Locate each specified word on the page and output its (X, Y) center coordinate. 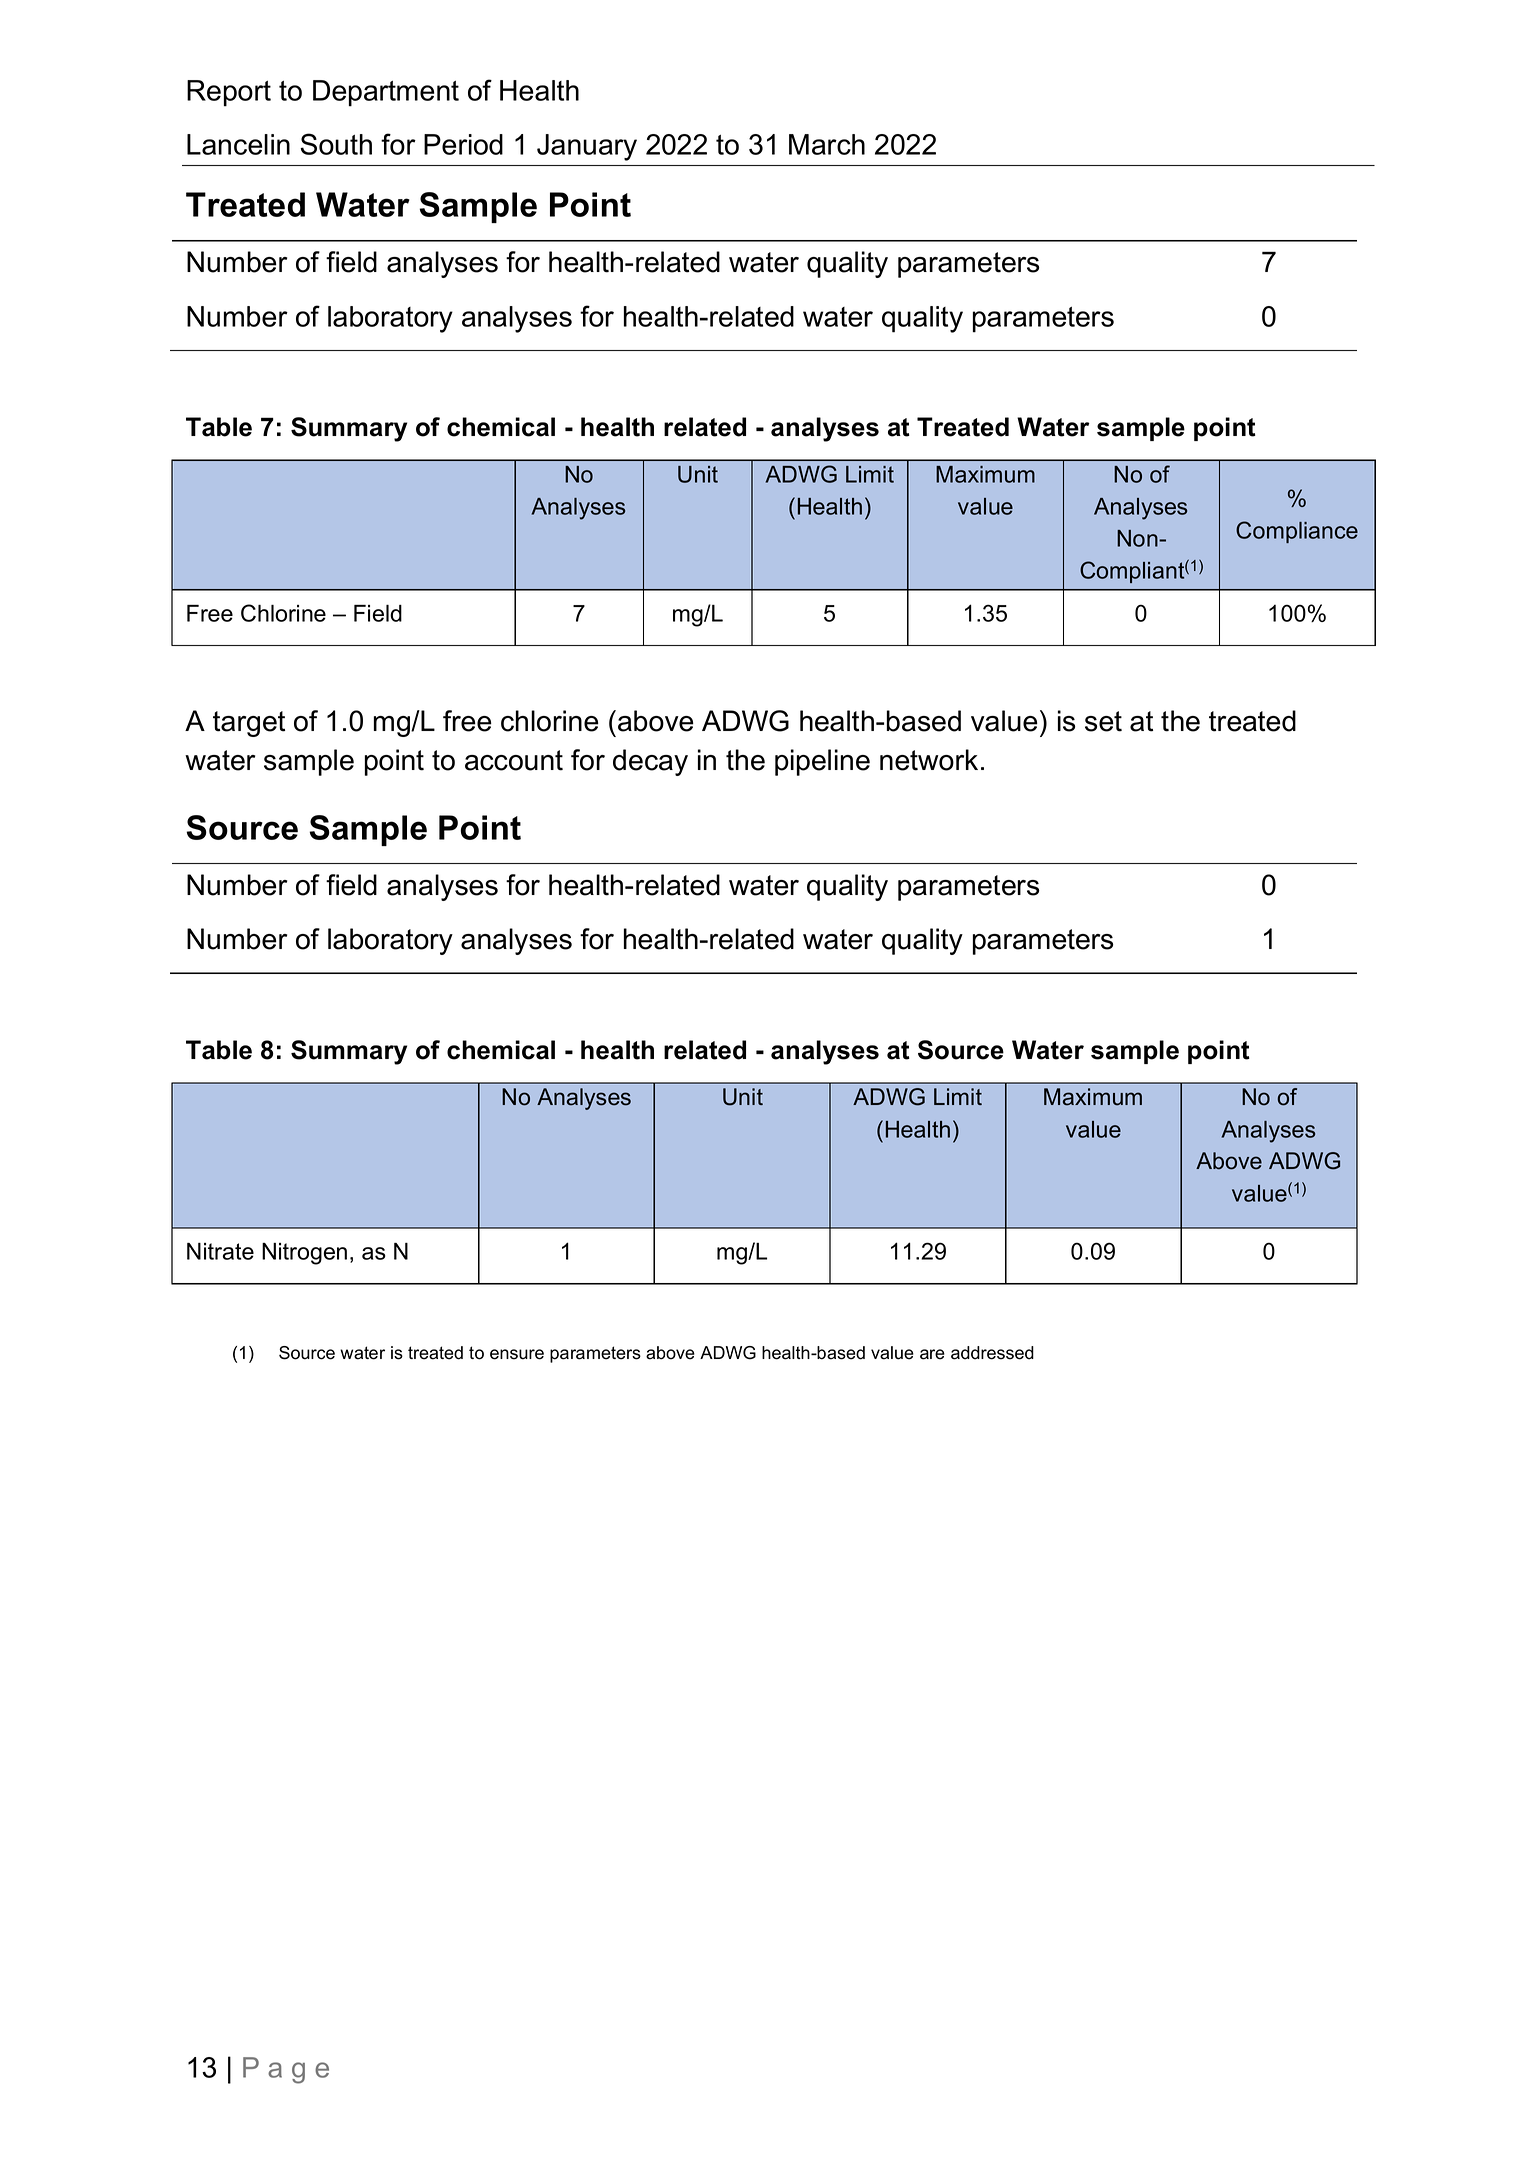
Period (463, 144)
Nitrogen (304, 1254)
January (587, 147)
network (929, 760)
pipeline (822, 762)
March (827, 144)
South (336, 144)
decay (650, 762)
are (932, 1354)
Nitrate (220, 1251)
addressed (992, 1353)
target (249, 724)
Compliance (1297, 532)
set (1103, 721)
